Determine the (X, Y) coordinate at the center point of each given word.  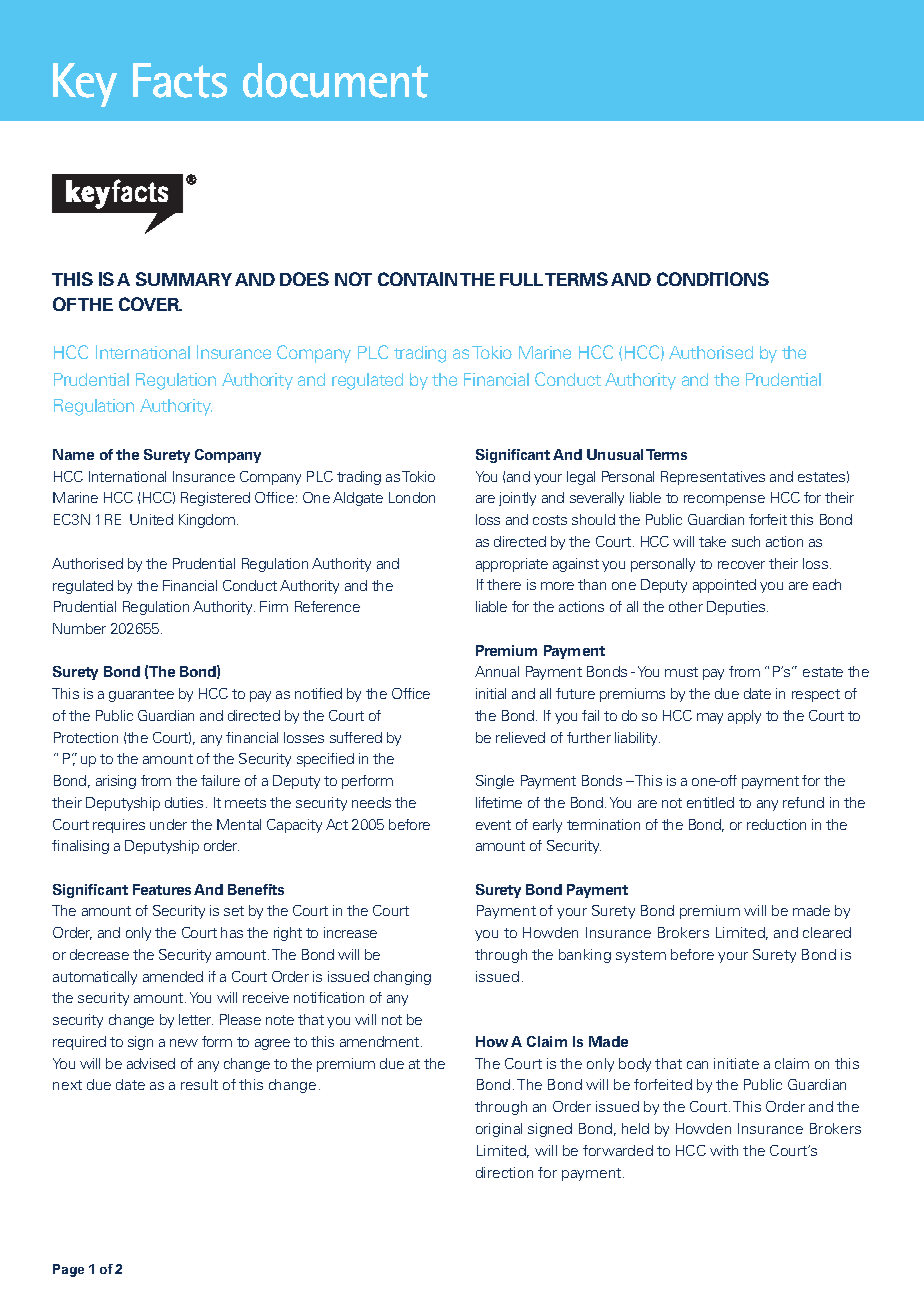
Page (68, 1270)
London (412, 497)
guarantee (141, 695)
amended (173, 976)
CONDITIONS (713, 279)
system (641, 956)
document (335, 80)
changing (402, 978)
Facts (180, 80)
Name (73, 454)
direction (504, 1172)
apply (744, 717)
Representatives (713, 478)
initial (491, 693)
